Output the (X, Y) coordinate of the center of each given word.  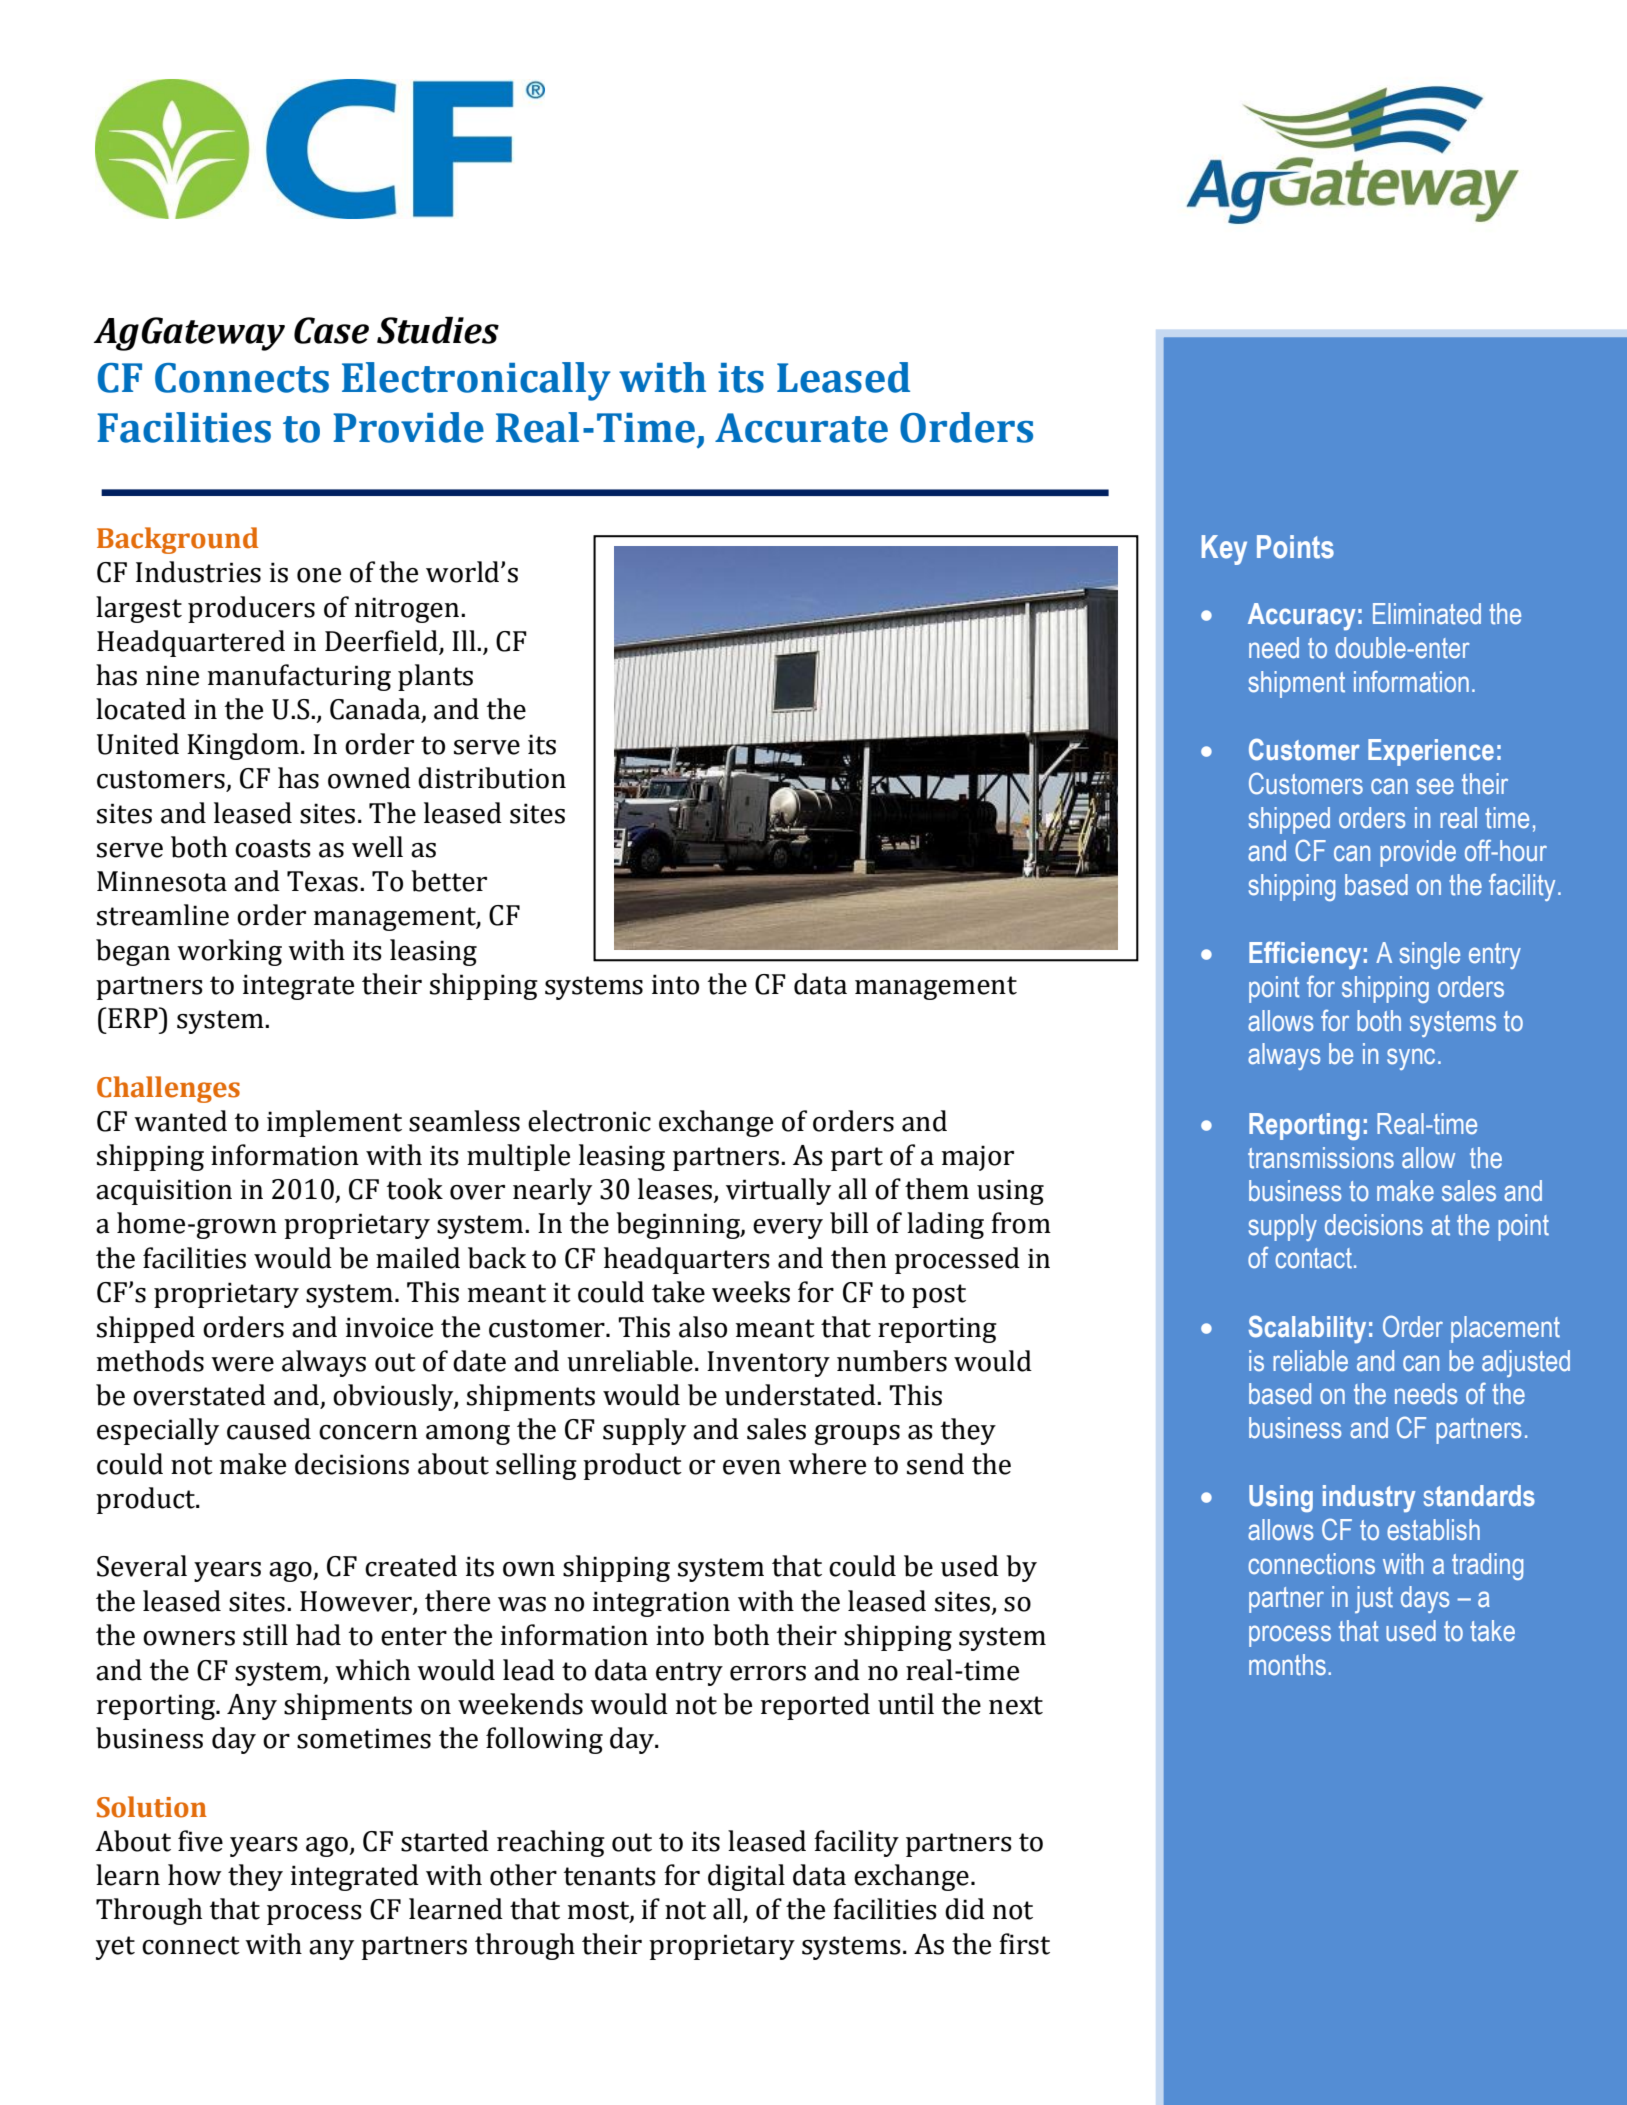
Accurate (801, 428)
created (411, 1566)
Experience (1431, 752)
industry (1369, 1498)
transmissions (1321, 1158)
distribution (492, 778)
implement (334, 1123)
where (827, 1464)
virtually (778, 1191)
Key (1224, 550)
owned (369, 778)
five (200, 1841)
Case (331, 330)
